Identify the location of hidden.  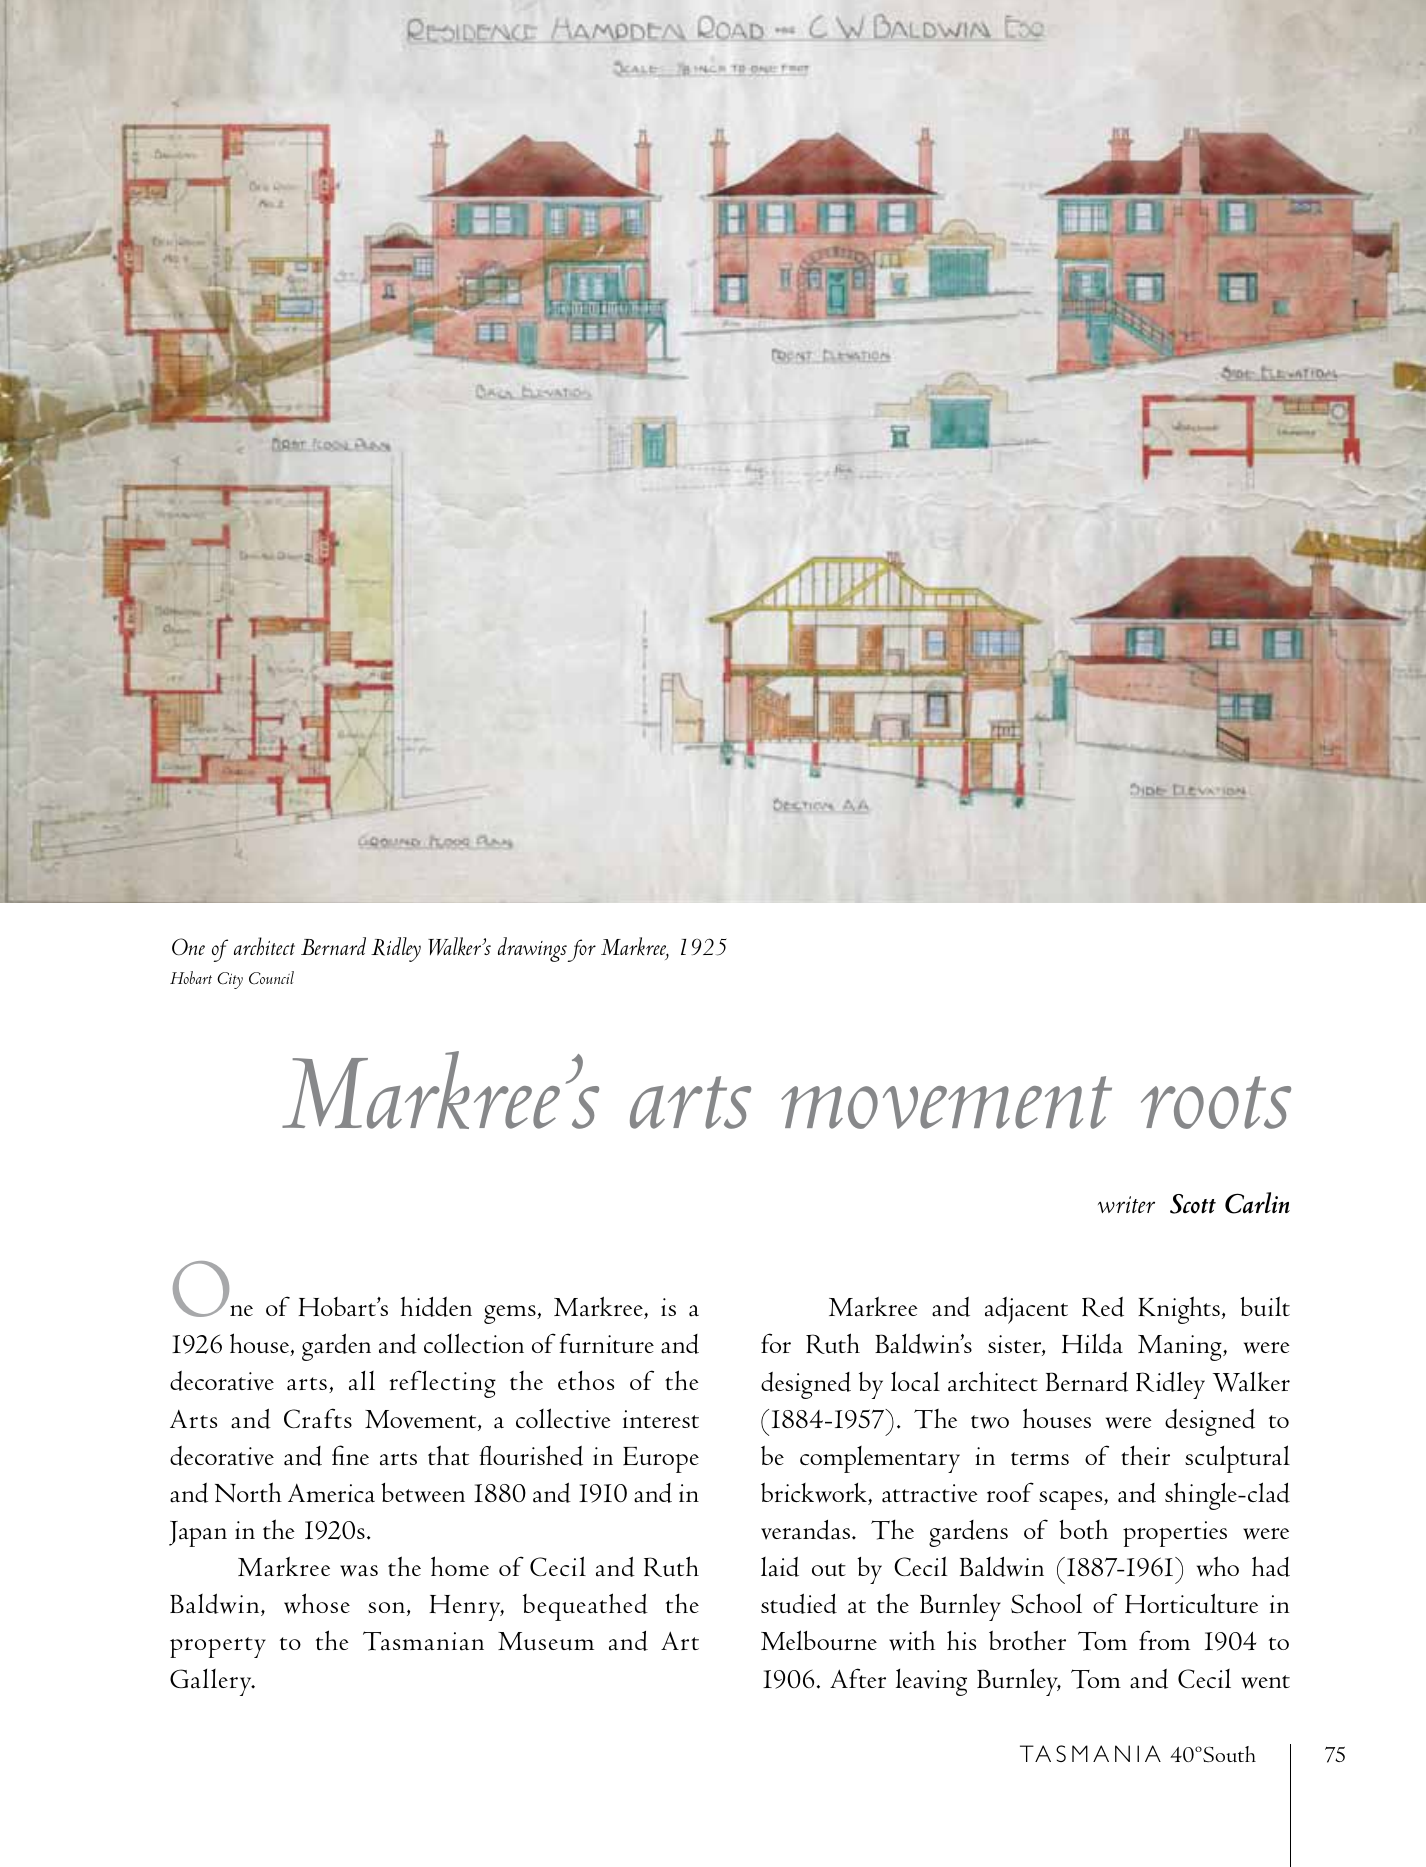
(436, 1306).
